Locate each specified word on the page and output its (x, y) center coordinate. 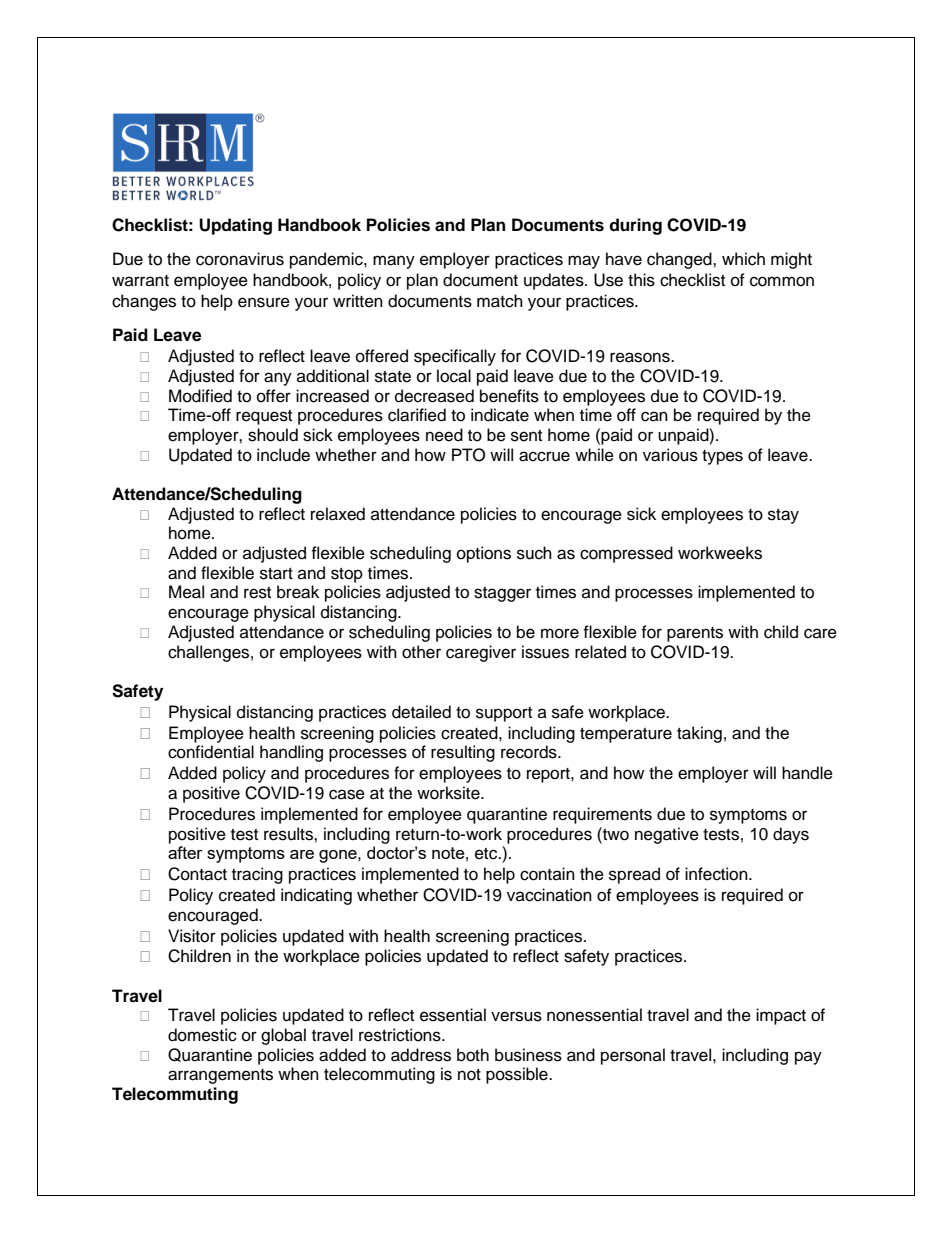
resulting (463, 753)
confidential (211, 752)
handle (807, 773)
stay (783, 516)
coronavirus (240, 259)
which (743, 259)
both (473, 1055)
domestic (202, 1035)
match (500, 301)
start (276, 574)
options (484, 554)
